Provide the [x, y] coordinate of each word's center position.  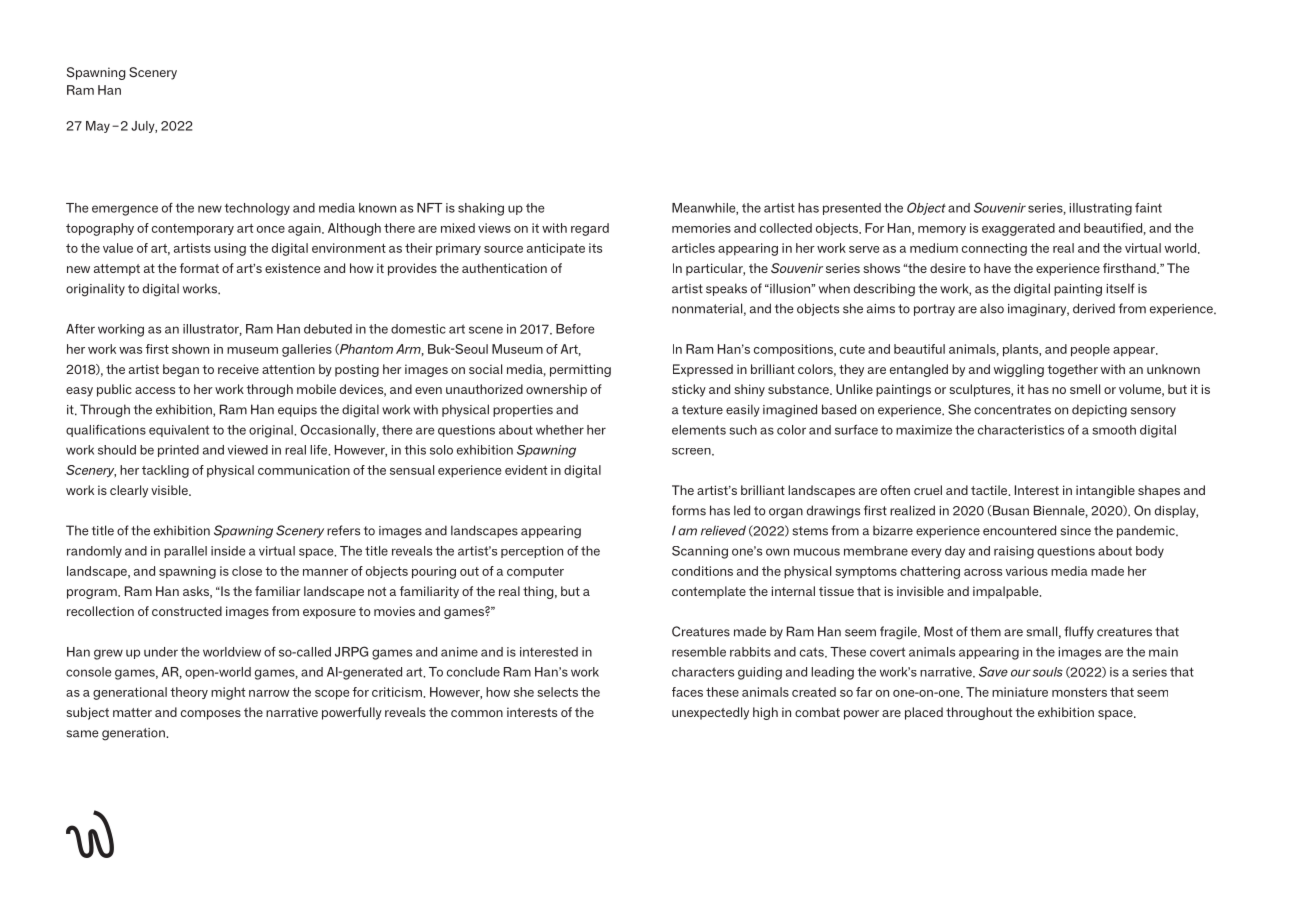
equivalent [179, 431]
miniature [1020, 692]
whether [560, 430]
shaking [481, 209]
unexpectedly [710, 713]
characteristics [1021, 430]
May [98, 127]
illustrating [1101, 209]
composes [211, 715]
